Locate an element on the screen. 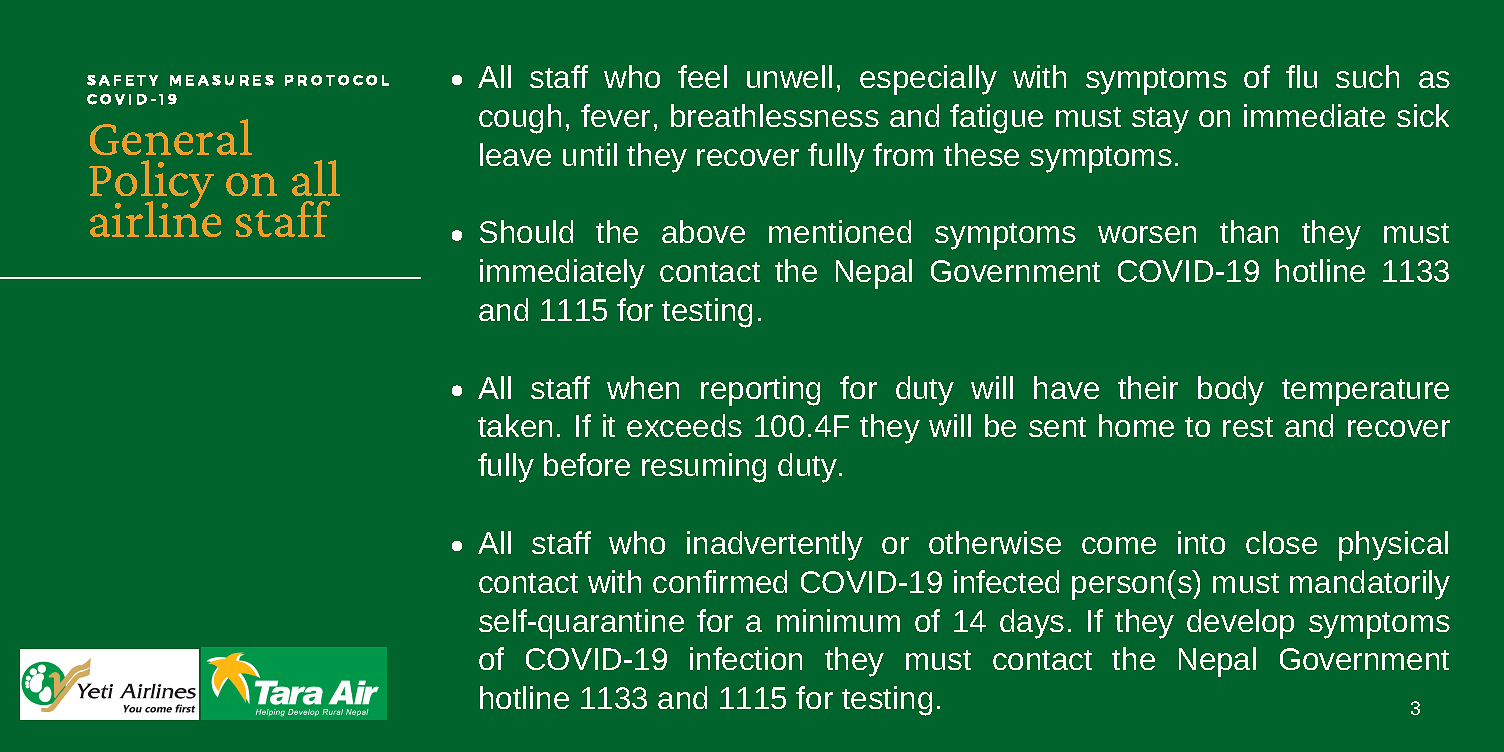 This screenshot has width=1504, height=752. before is located at coordinates (587, 464).
